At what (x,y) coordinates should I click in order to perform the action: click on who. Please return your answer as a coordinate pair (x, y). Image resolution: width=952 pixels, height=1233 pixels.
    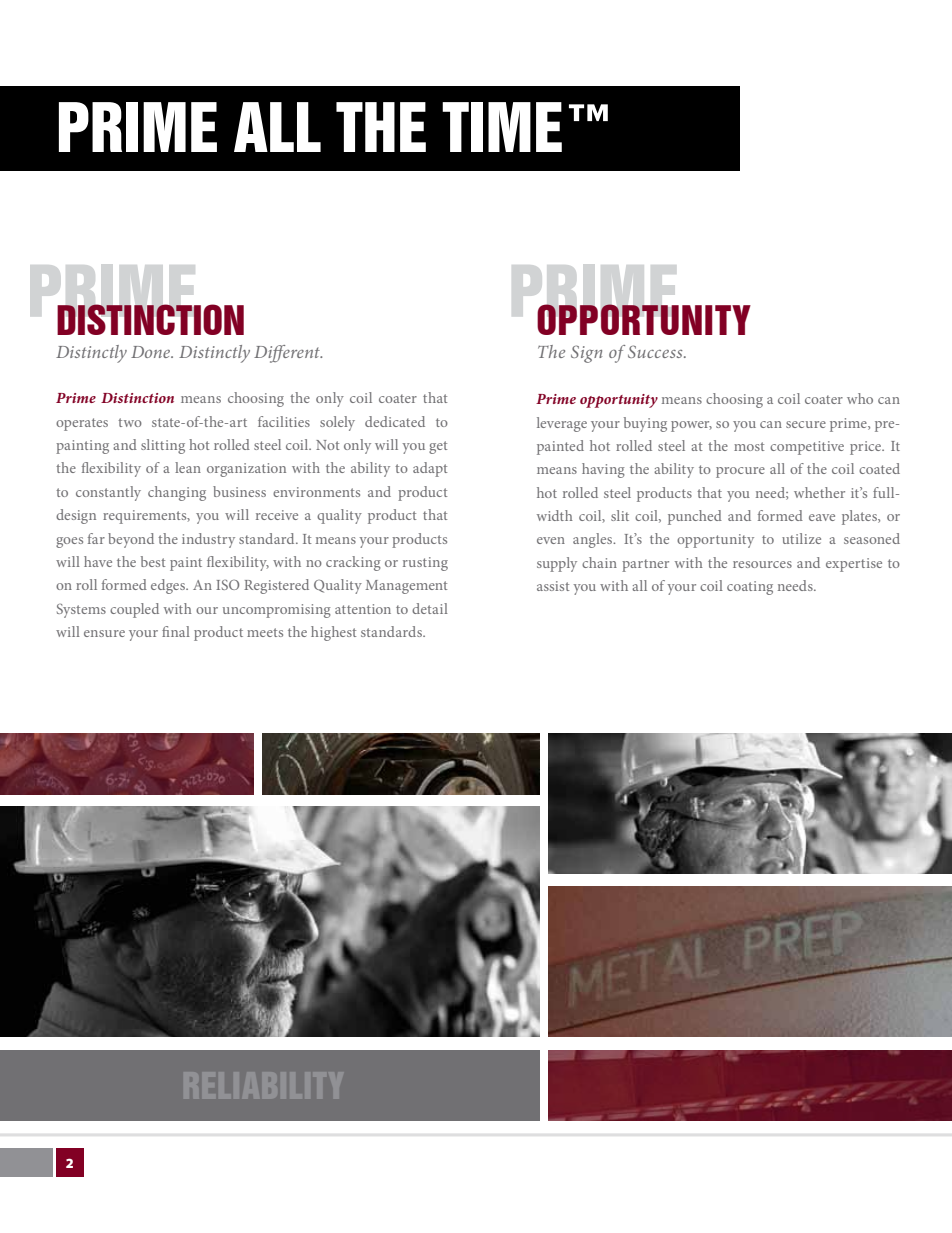
    Looking at the image, I should click on (860, 398).
